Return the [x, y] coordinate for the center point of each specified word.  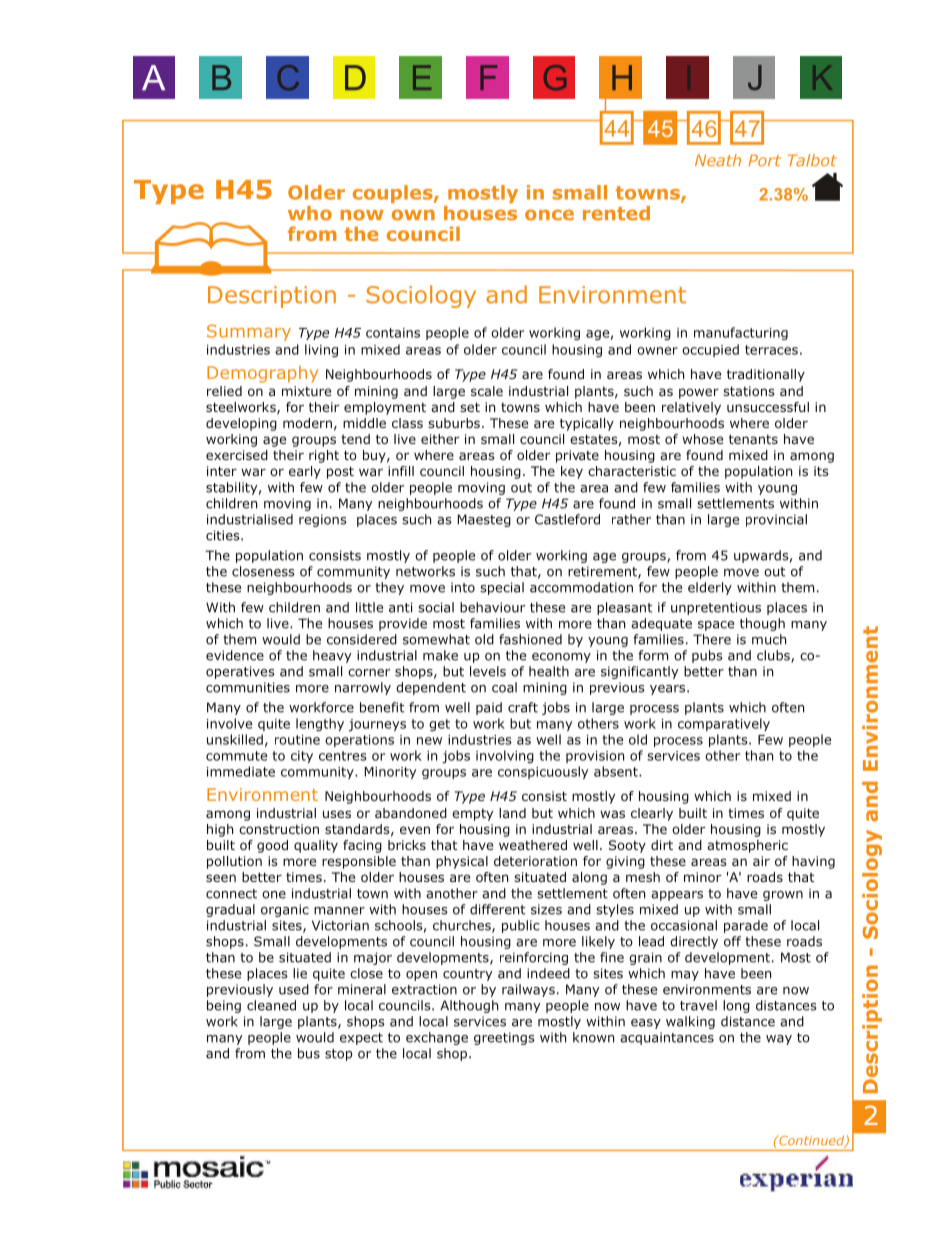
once [549, 215]
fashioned [530, 639]
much [769, 639]
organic [285, 910]
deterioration [535, 861]
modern [307, 423]
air [761, 861]
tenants [753, 439]
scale [487, 391]
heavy [332, 656]
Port [764, 160]
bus [309, 1053]
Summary [249, 332]
